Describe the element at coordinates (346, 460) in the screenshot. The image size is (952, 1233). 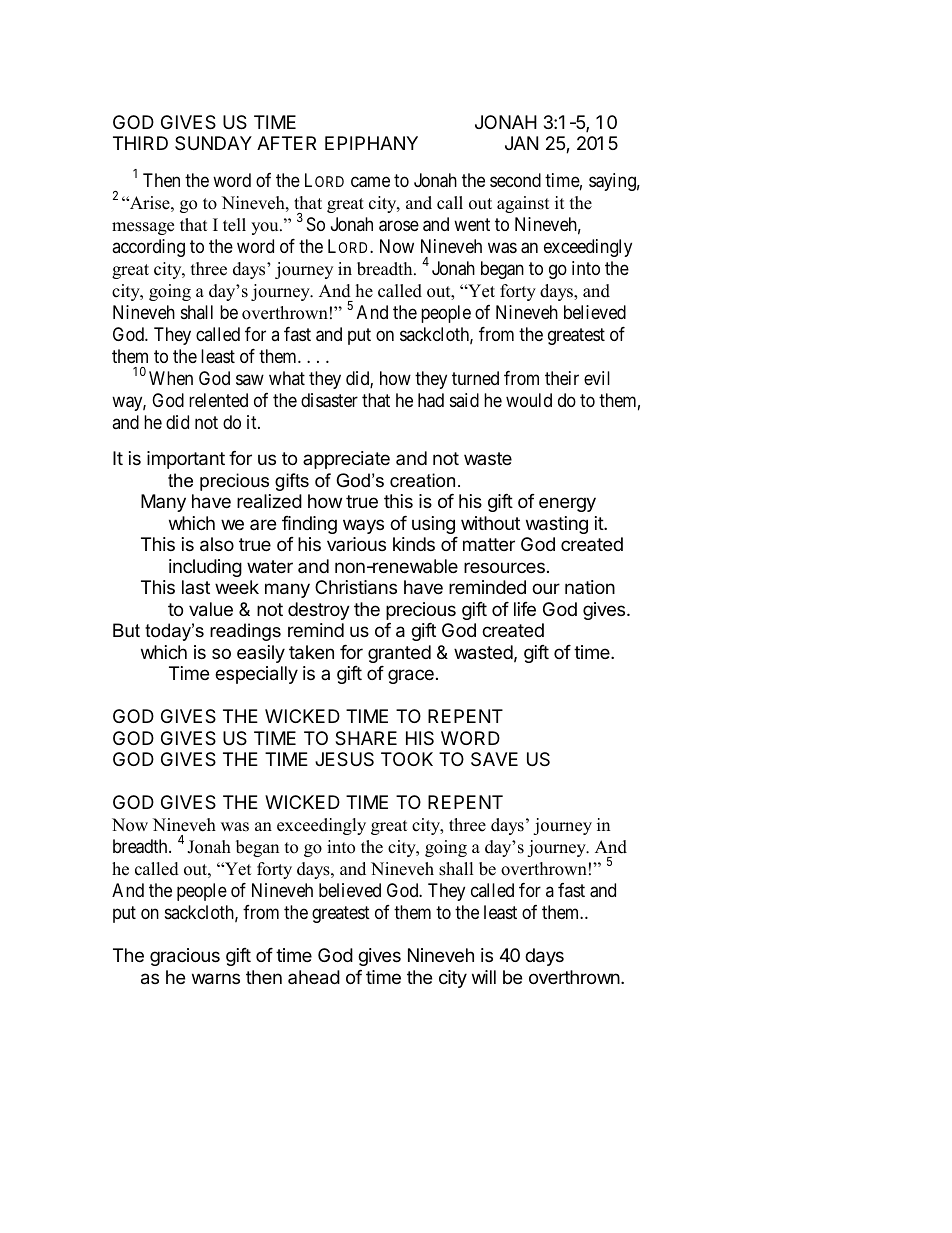
I see `appreciate` at that location.
